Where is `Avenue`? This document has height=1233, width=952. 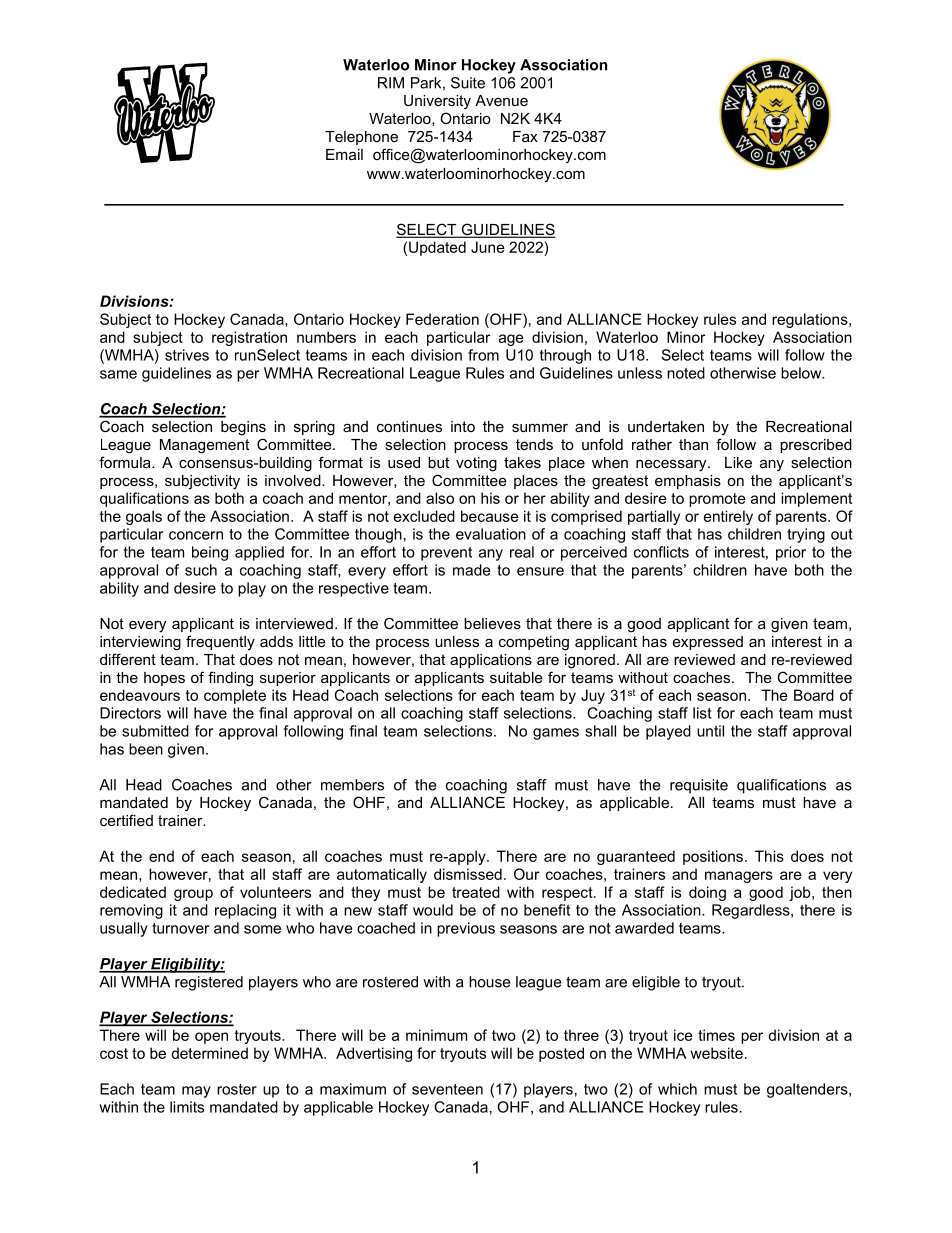
Avenue is located at coordinates (501, 100).
